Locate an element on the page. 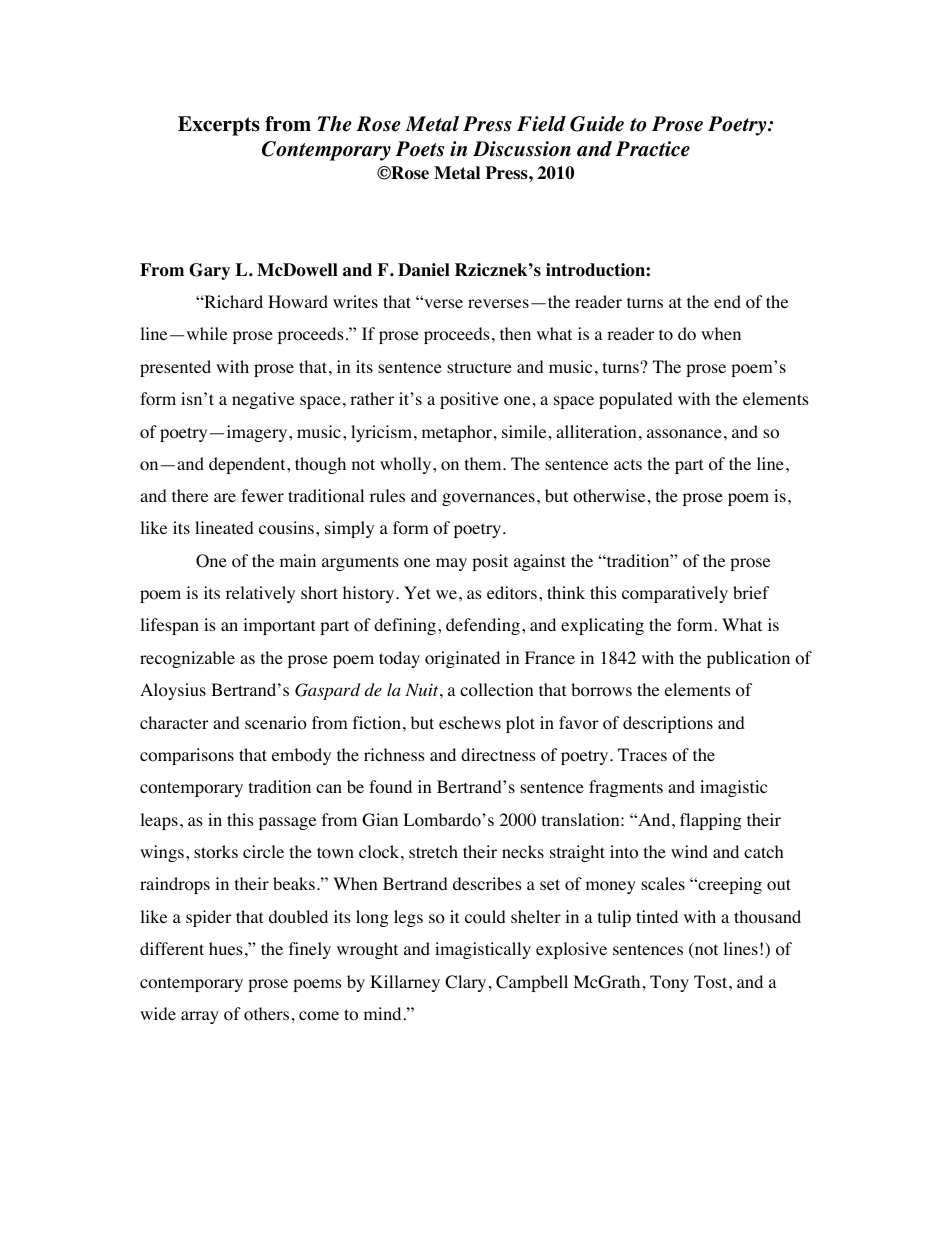  others is located at coordinates (266, 1014).
